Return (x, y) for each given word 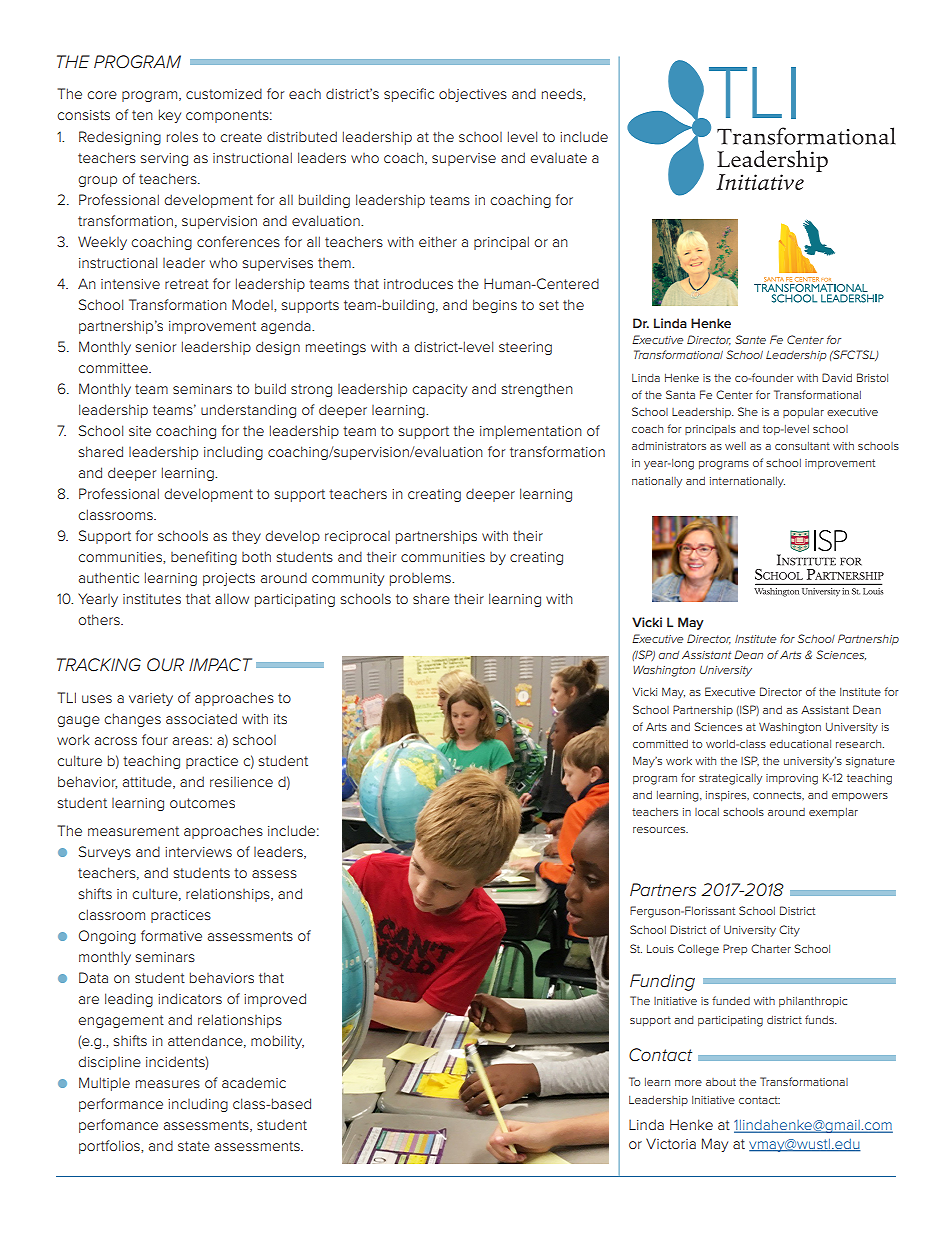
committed (660, 744)
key (170, 116)
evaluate (558, 158)
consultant (802, 446)
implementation (531, 432)
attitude (148, 782)
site (140, 431)
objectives (473, 95)
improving (792, 779)
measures (168, 1084)
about (721, 1082)
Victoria (671, 1143)
